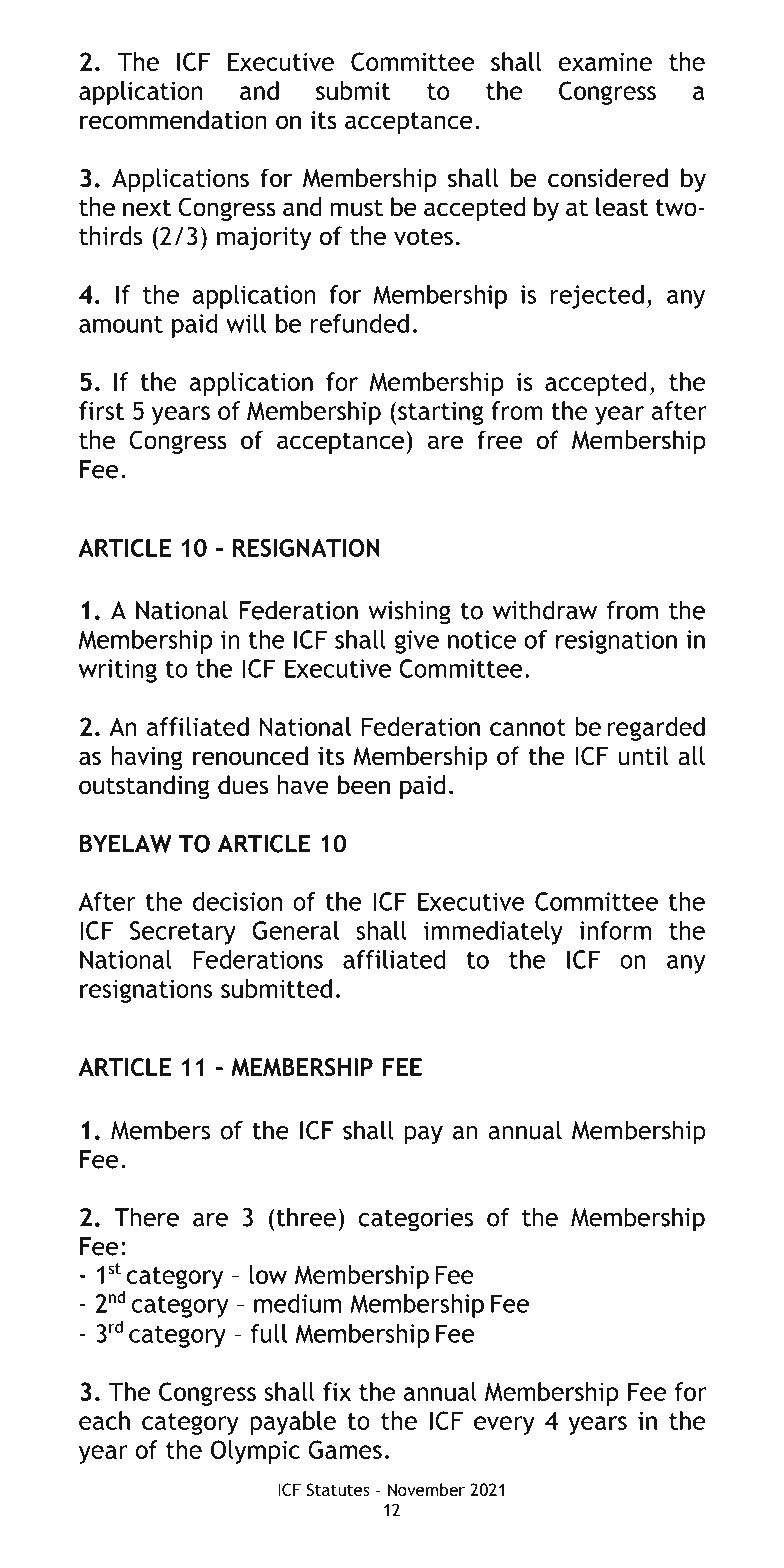 The width and height of the screenshot is (784, 1568). I want to click on each, so click(104, 1420).
